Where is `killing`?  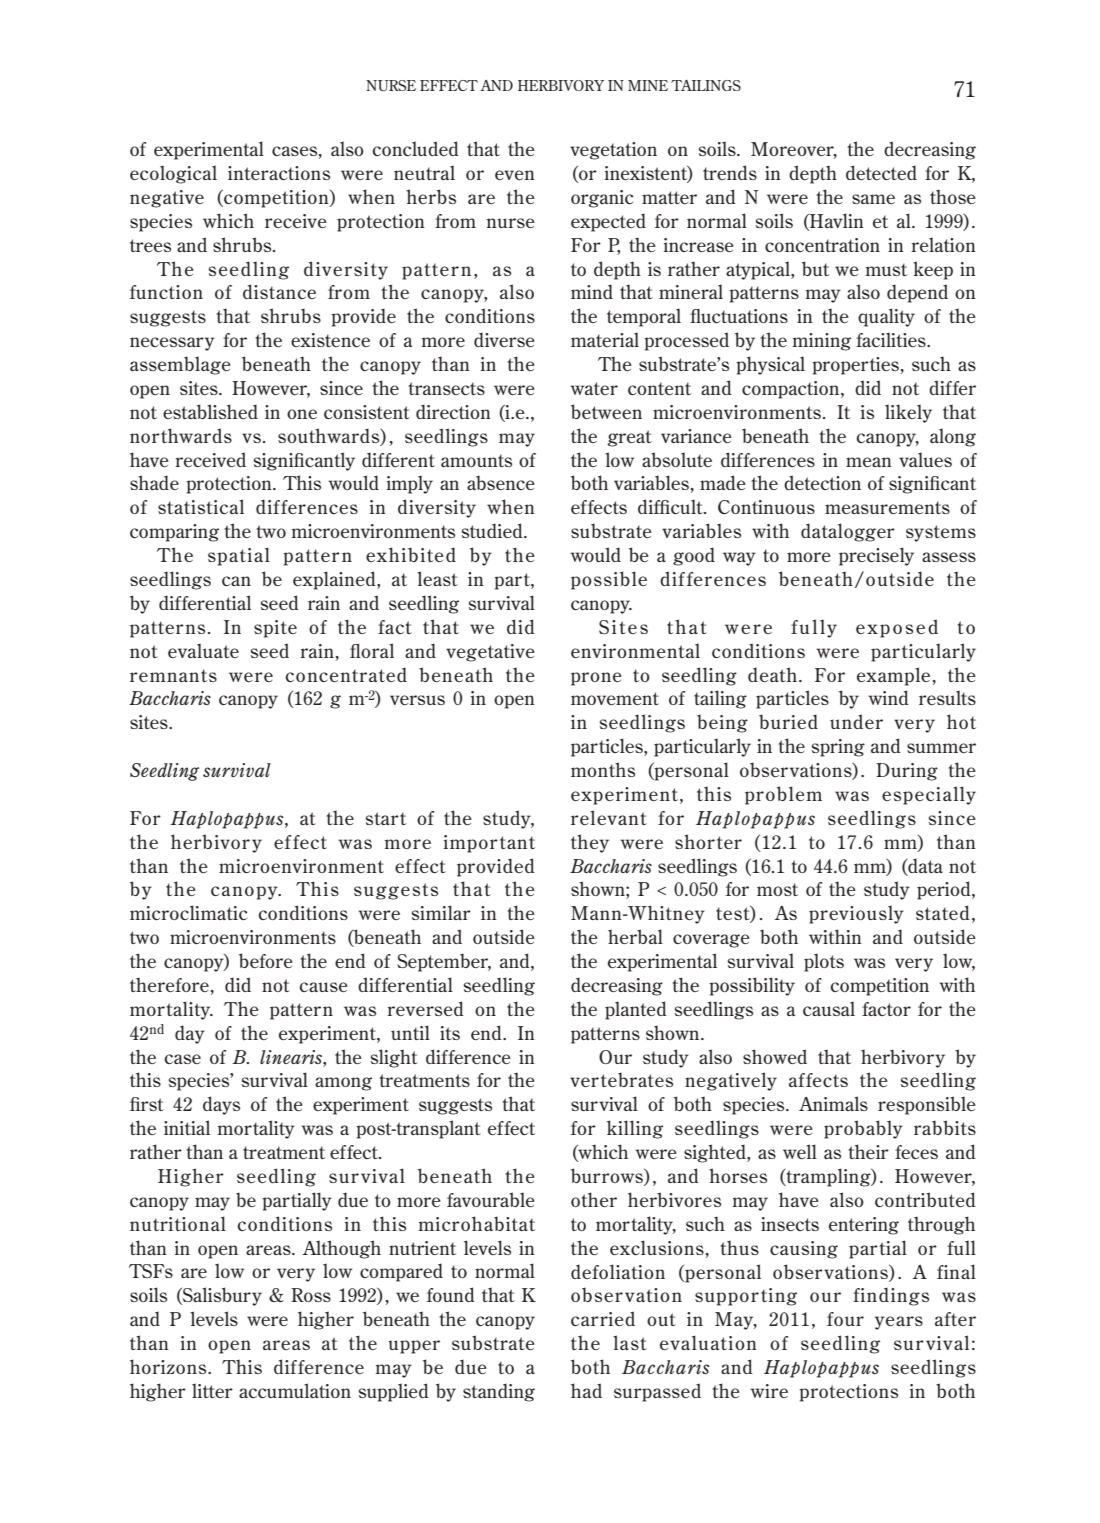
killing is located at coordinates (635, 1129).
